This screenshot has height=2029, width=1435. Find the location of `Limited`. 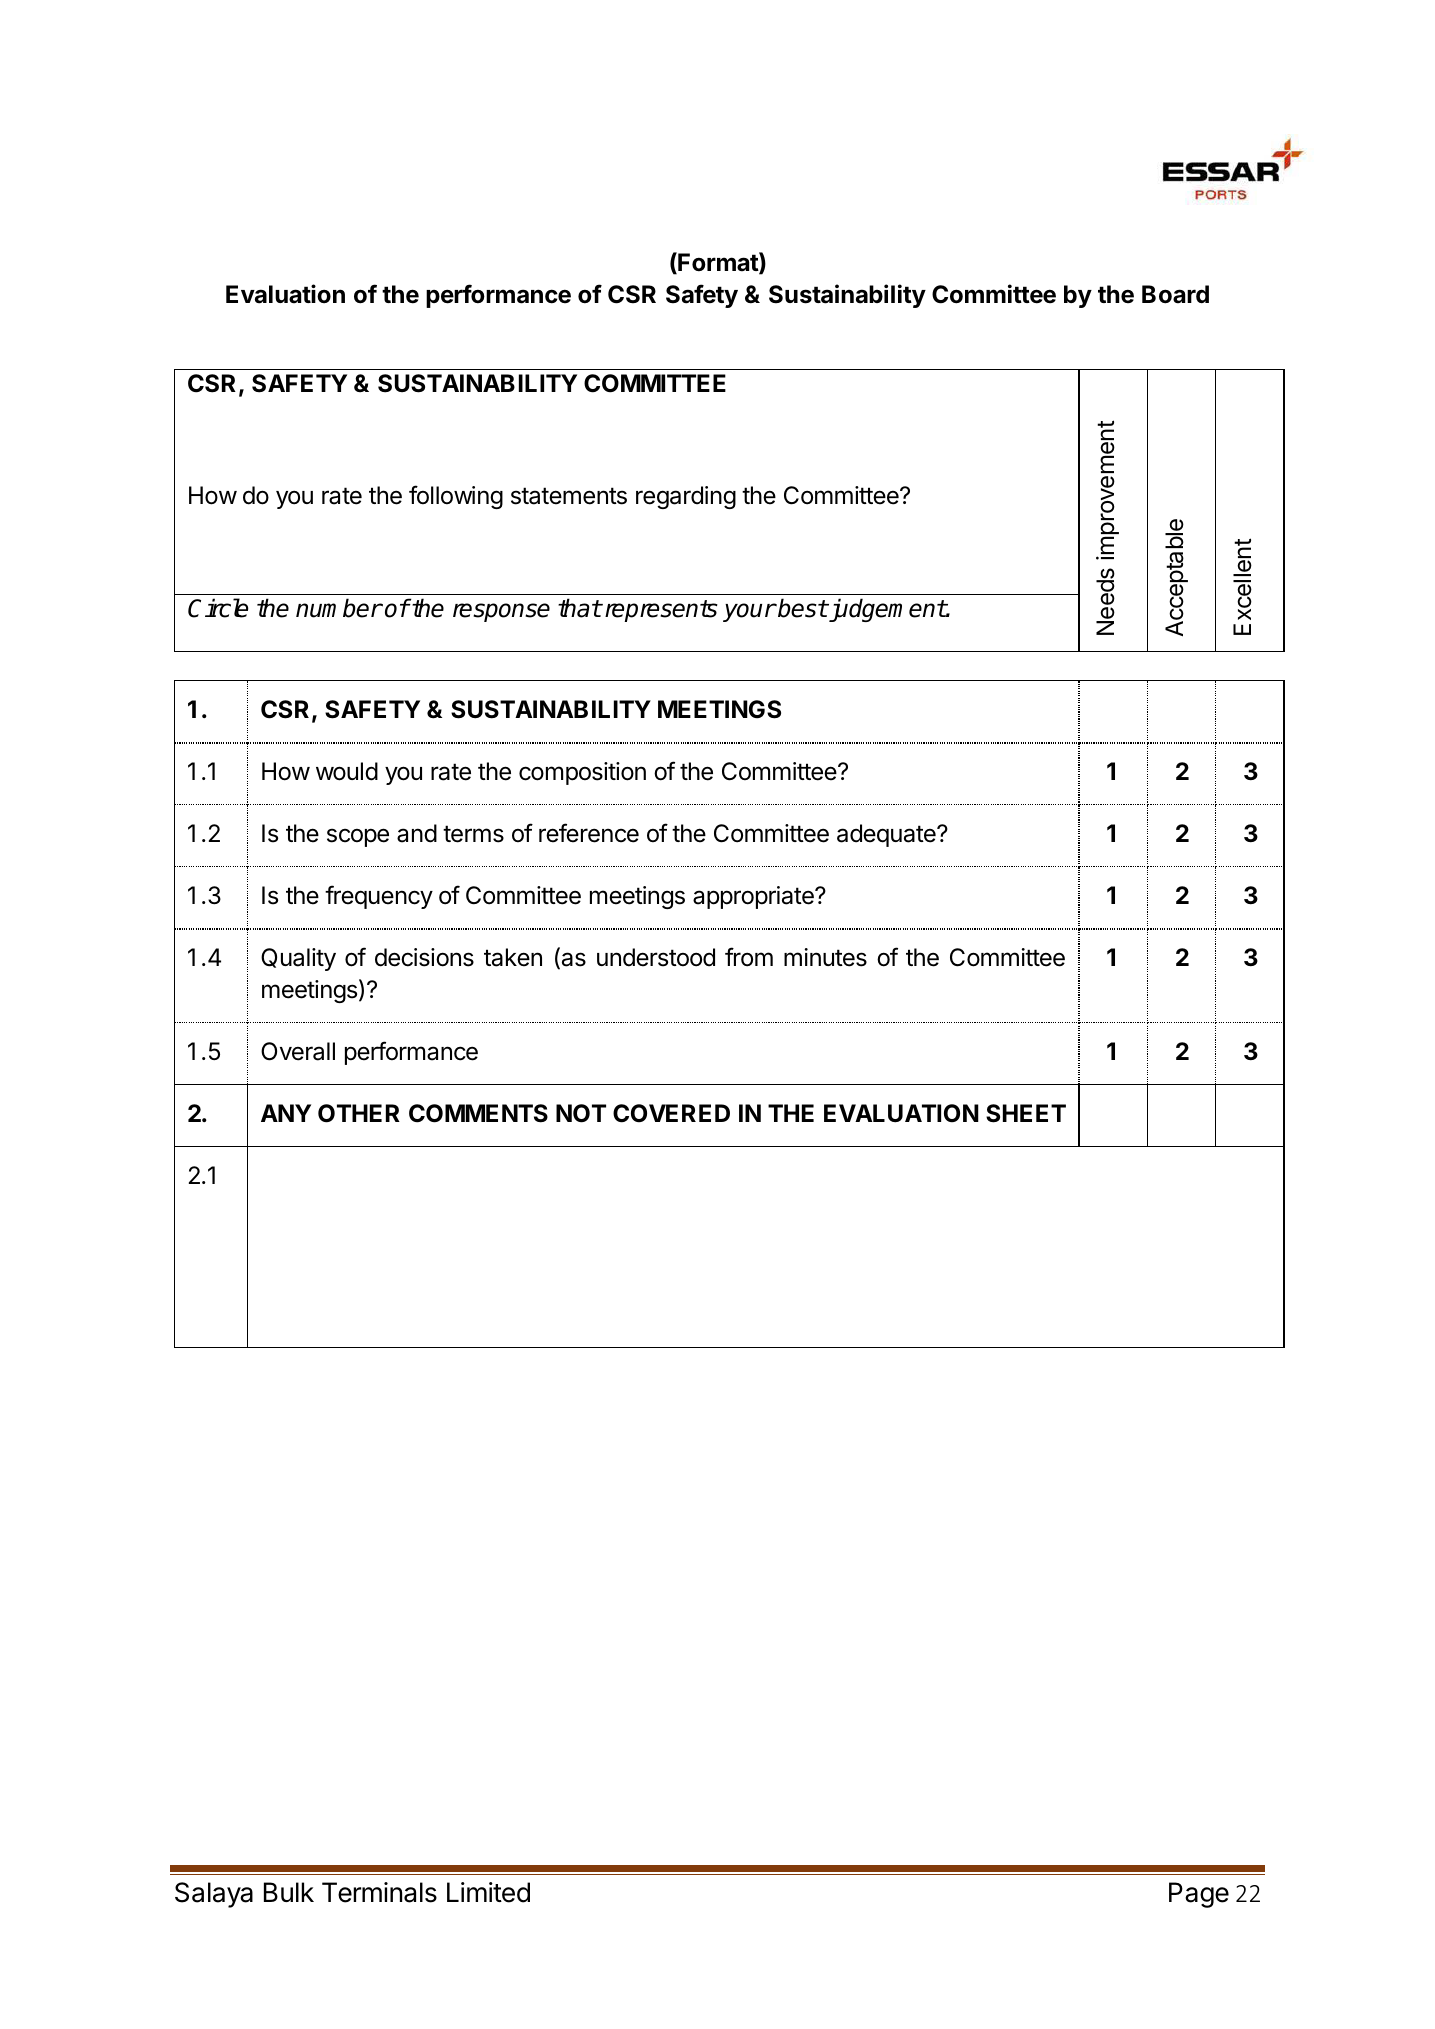

Limited is located at coordinates (488, 1892).
